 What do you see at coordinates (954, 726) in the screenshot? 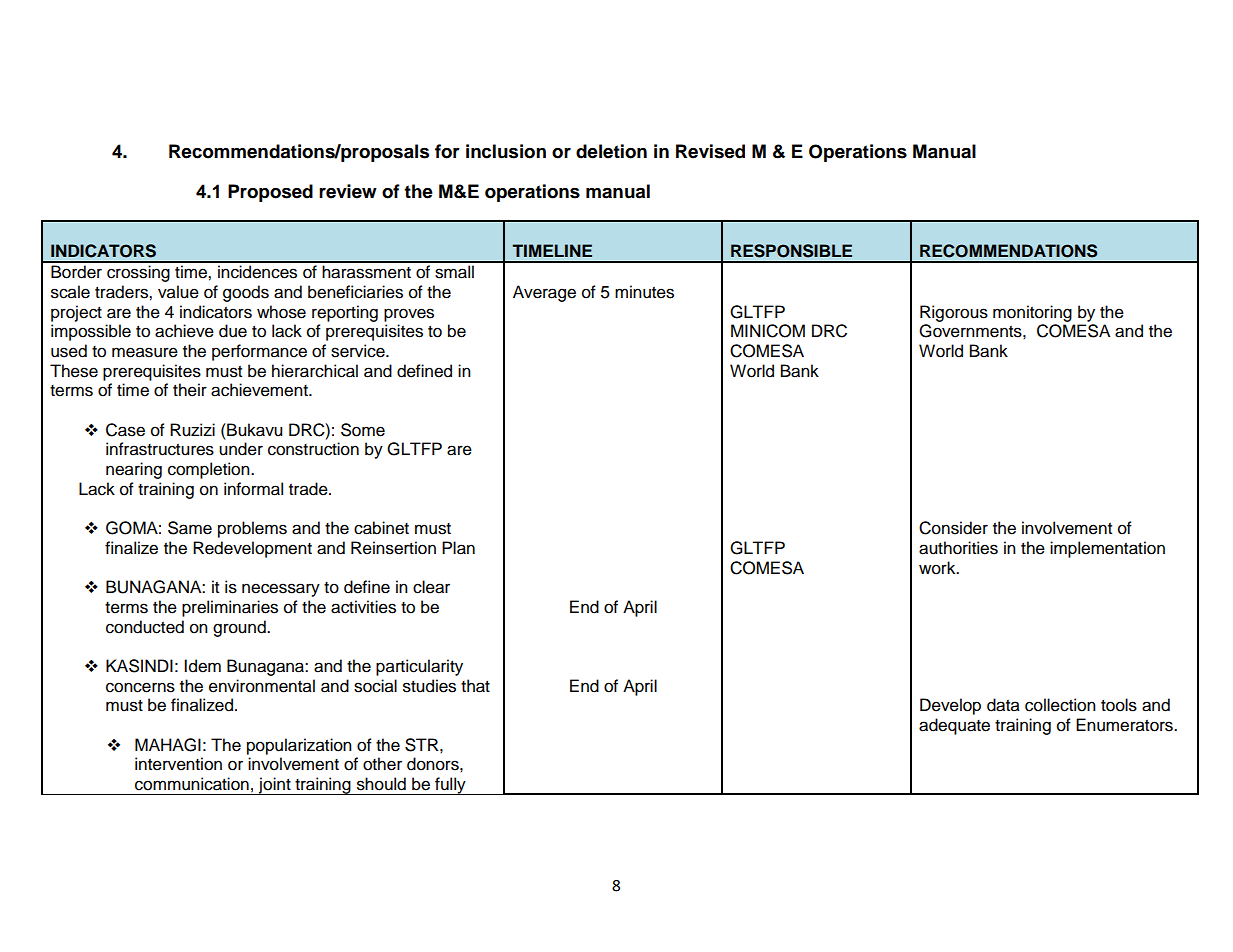
I see `adequate` at bounding box center [954, 726].
